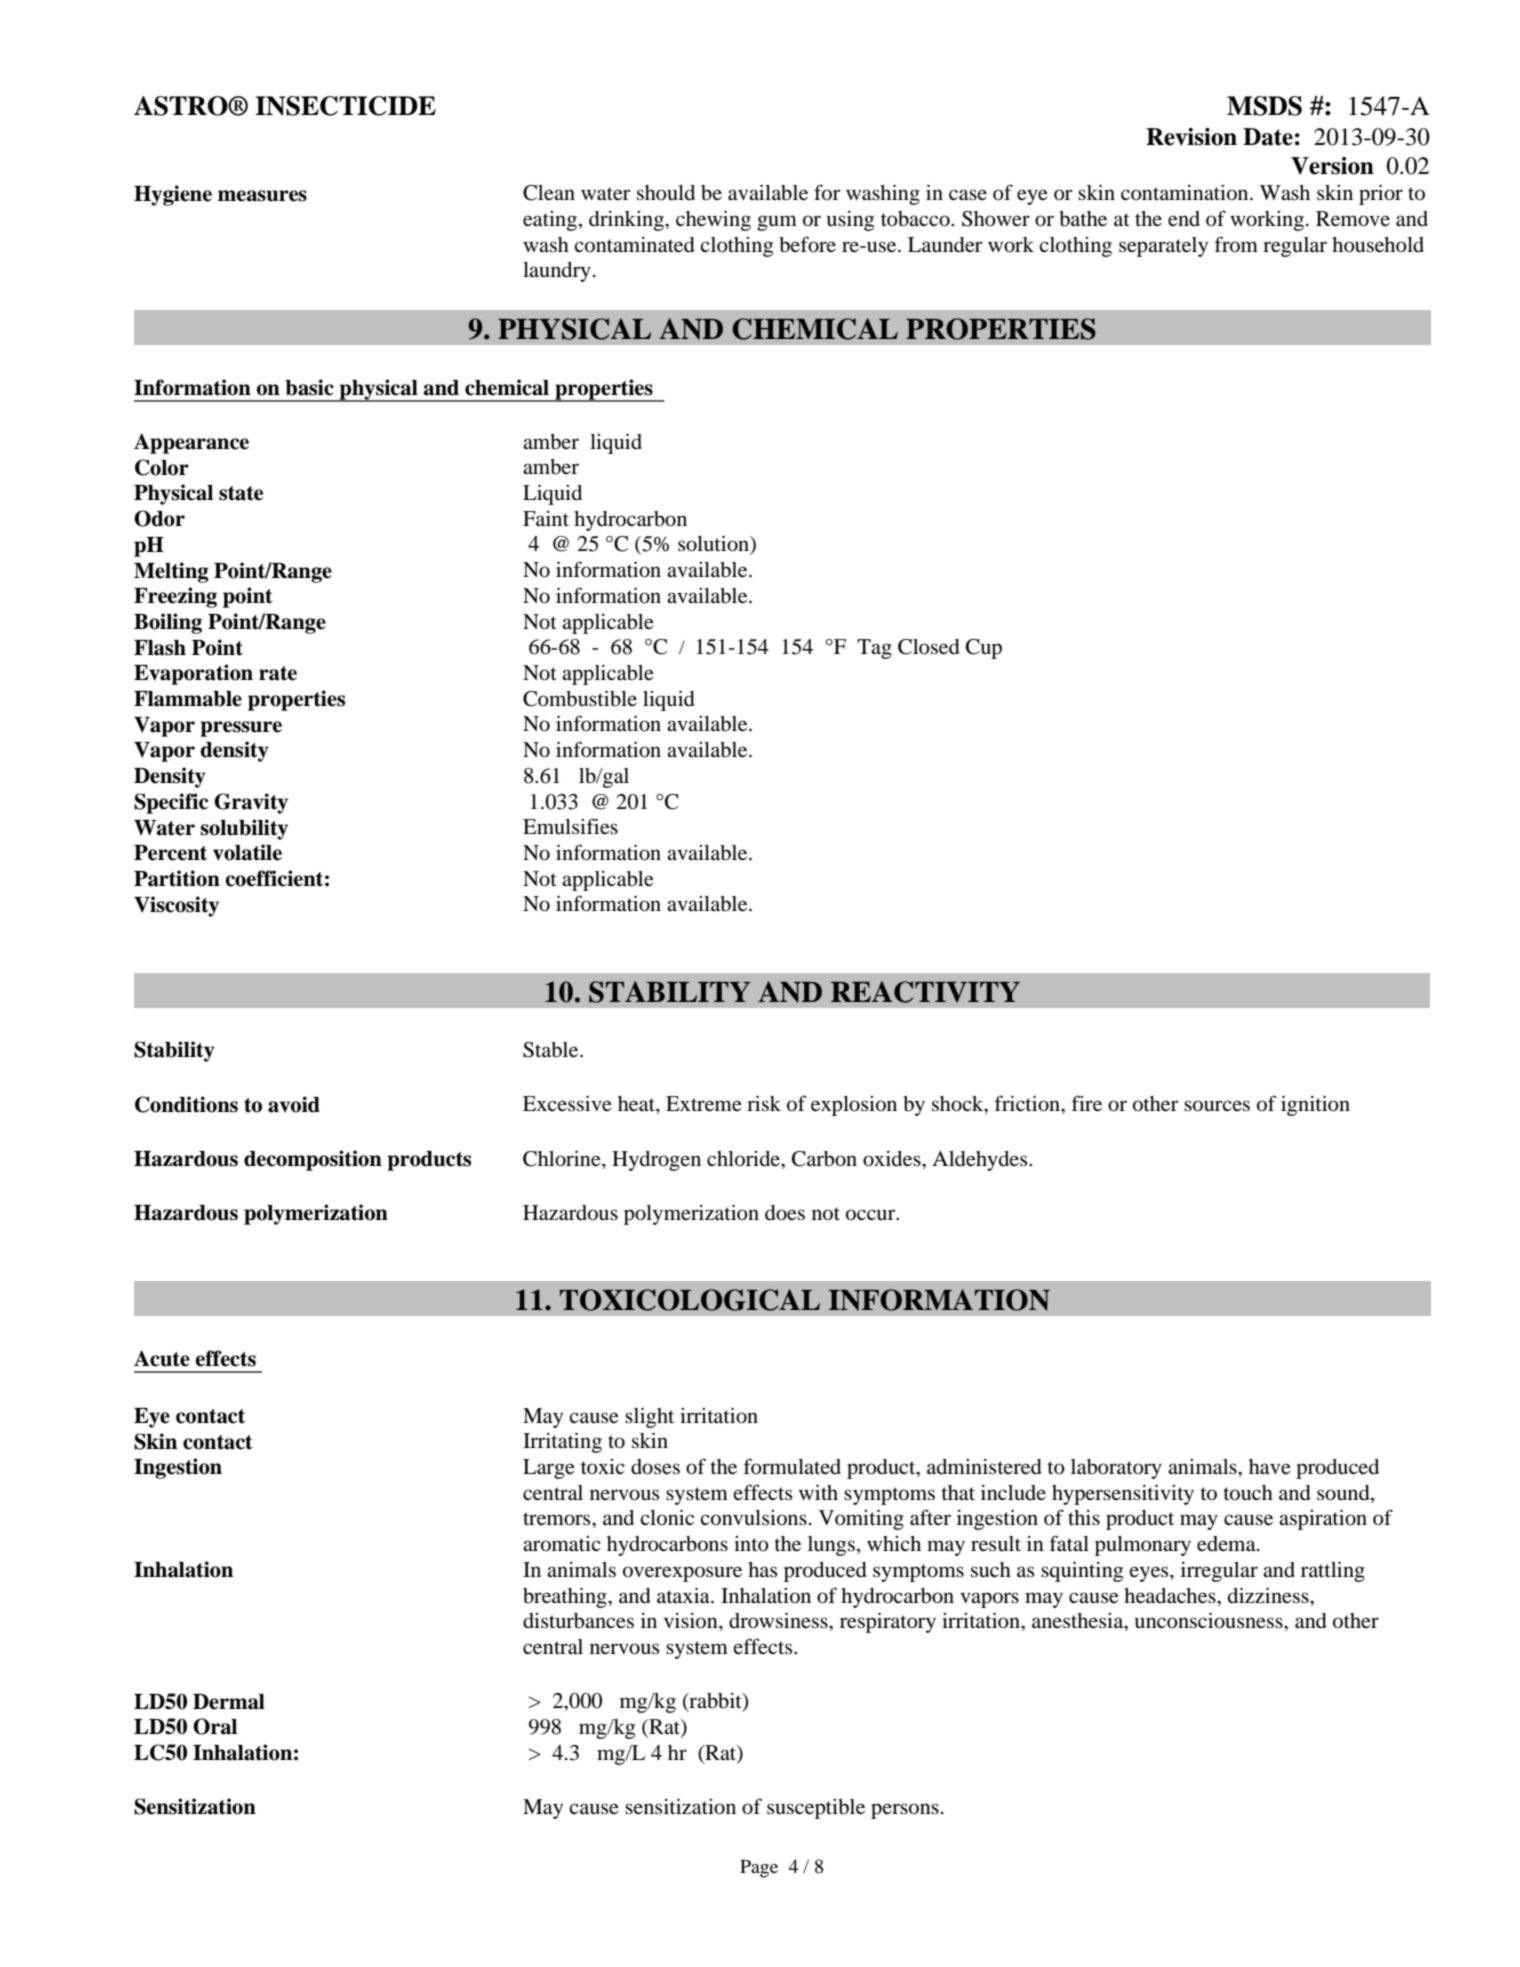  Describe the element at coordinates (1217, 1106) in the screenshot. I see `sources` at that location.
